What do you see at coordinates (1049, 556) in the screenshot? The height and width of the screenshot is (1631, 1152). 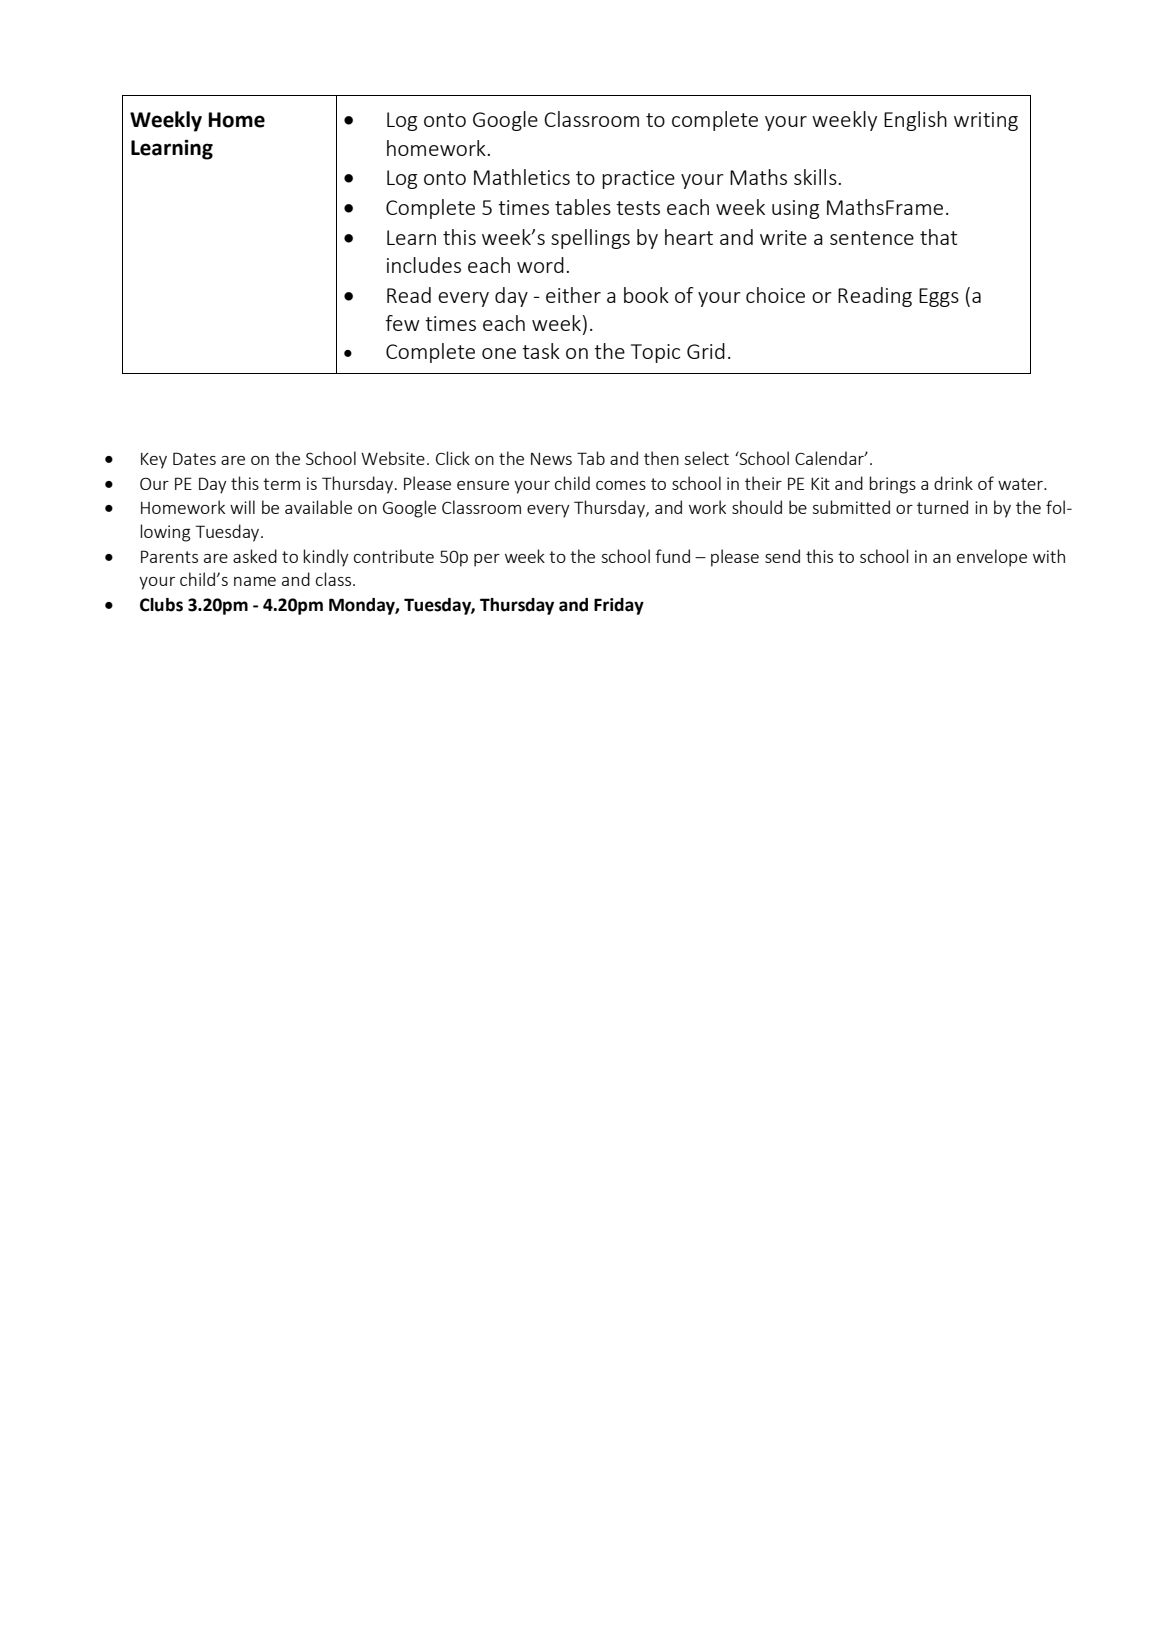 I see `with` at bounding box center [1049, 556].
